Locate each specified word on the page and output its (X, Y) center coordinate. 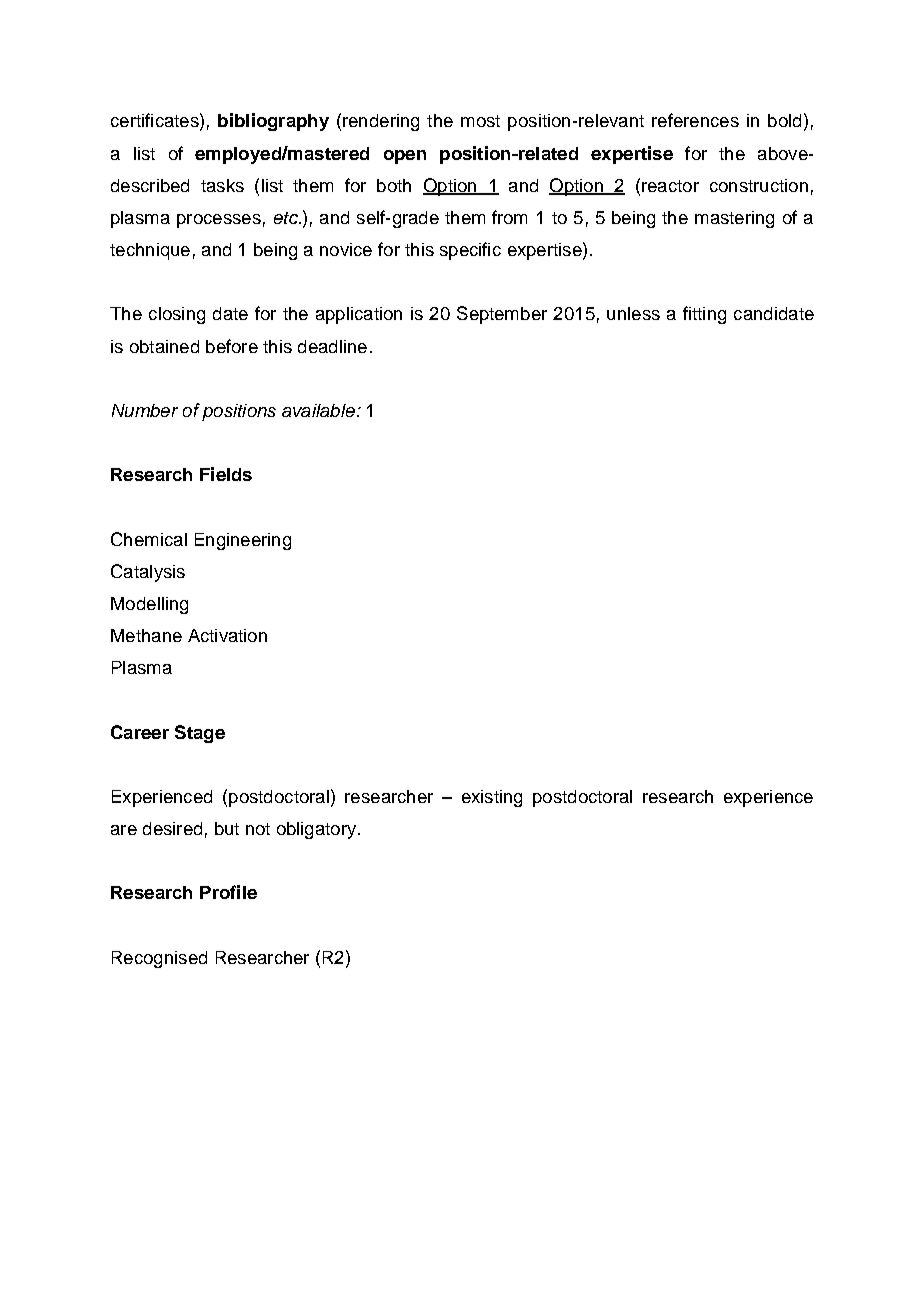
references (695, 120)
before (232, 346)
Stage (200, 734)
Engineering (243, 541)
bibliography (273, 122)
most (480, 121)
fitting (704, 315)
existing (492, 798)
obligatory (318, 830)
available (318, 410)
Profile (228, 892)
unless (633, 313)
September (502, 315)
